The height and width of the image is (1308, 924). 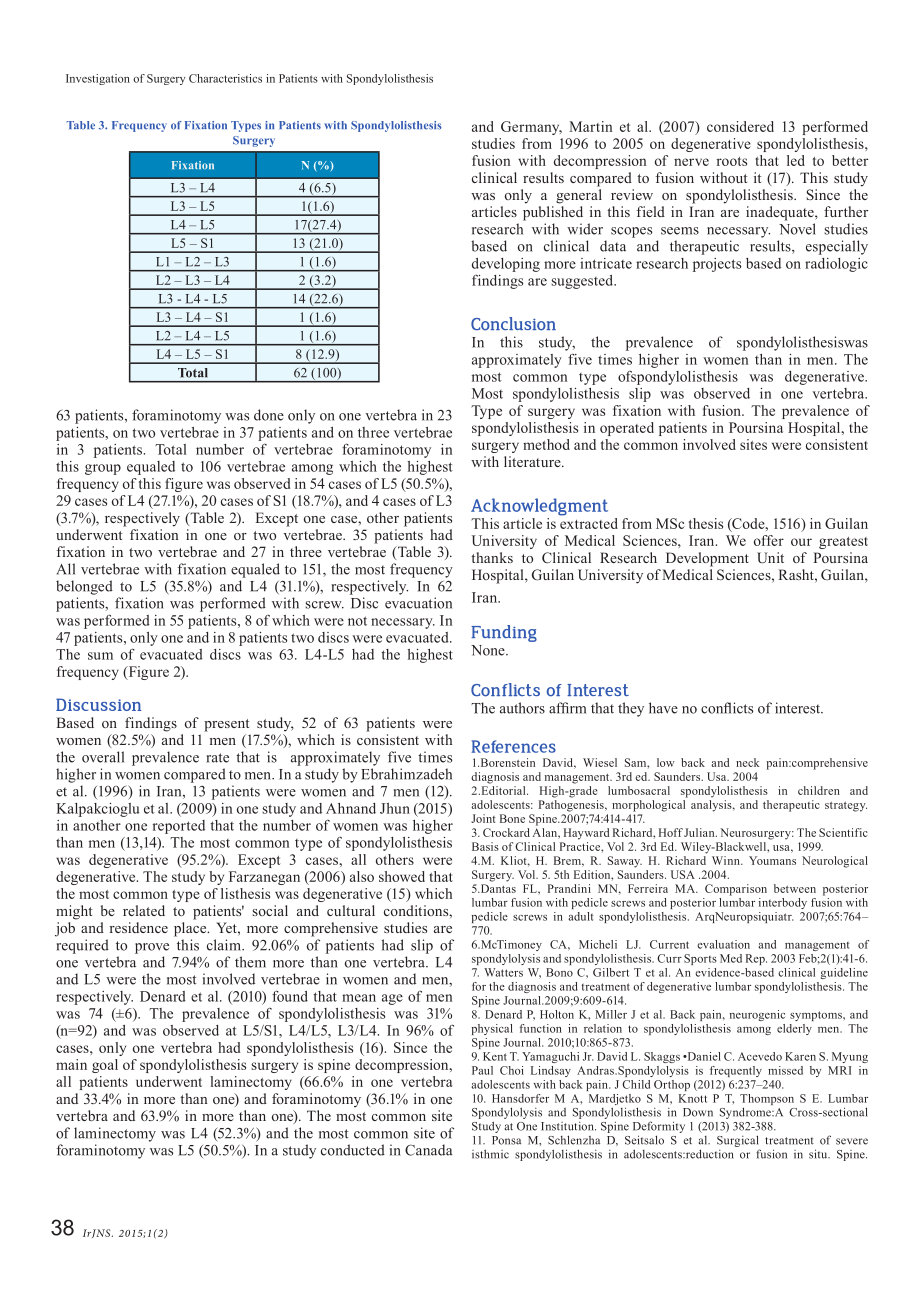 What do you see at coordinates (418, 603) in the image?
I see `evacuation` at bounding box center [418, 603].
